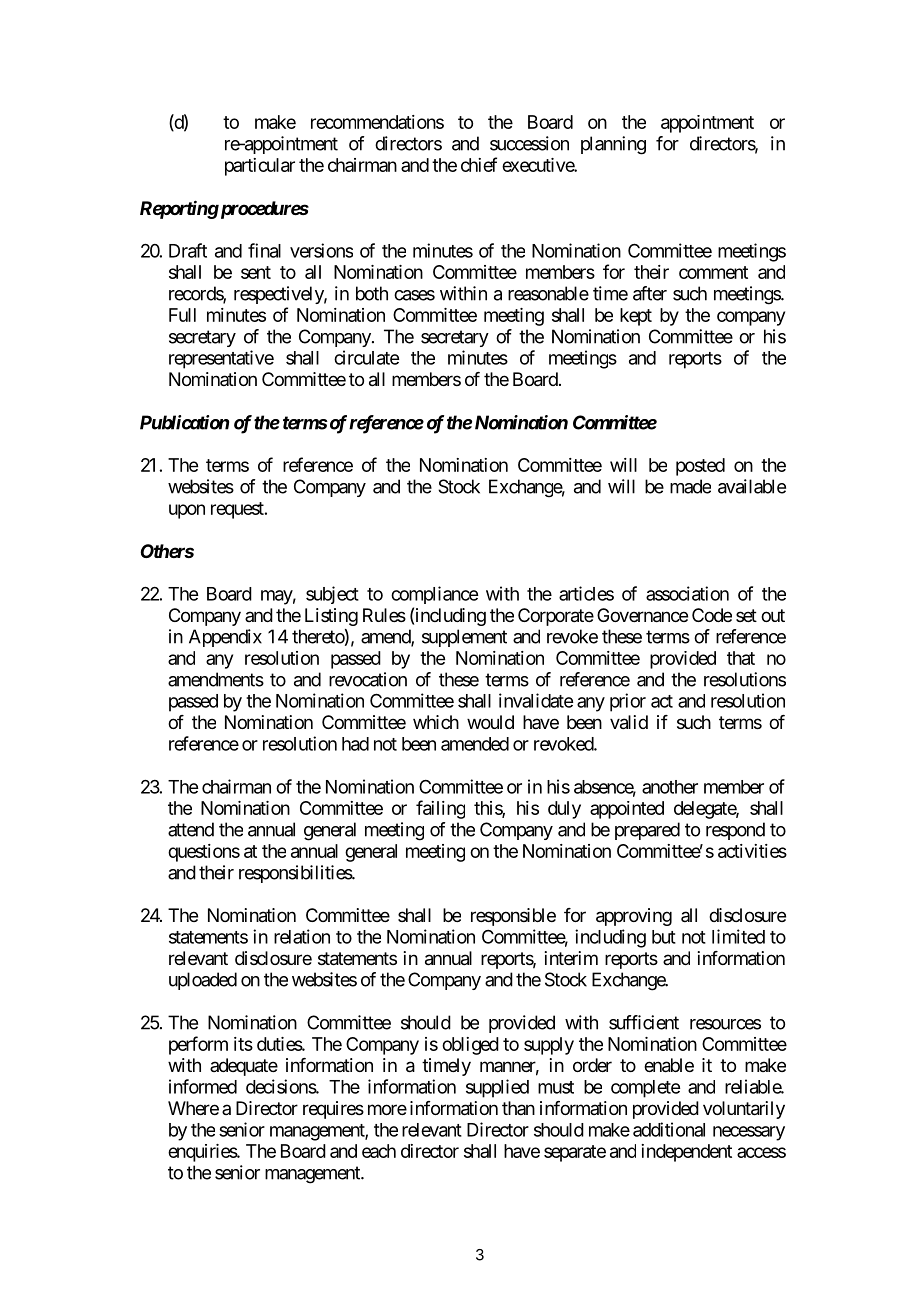  Describe the element at coordinates (260, 167) in the document. I see `particular` at that location.
